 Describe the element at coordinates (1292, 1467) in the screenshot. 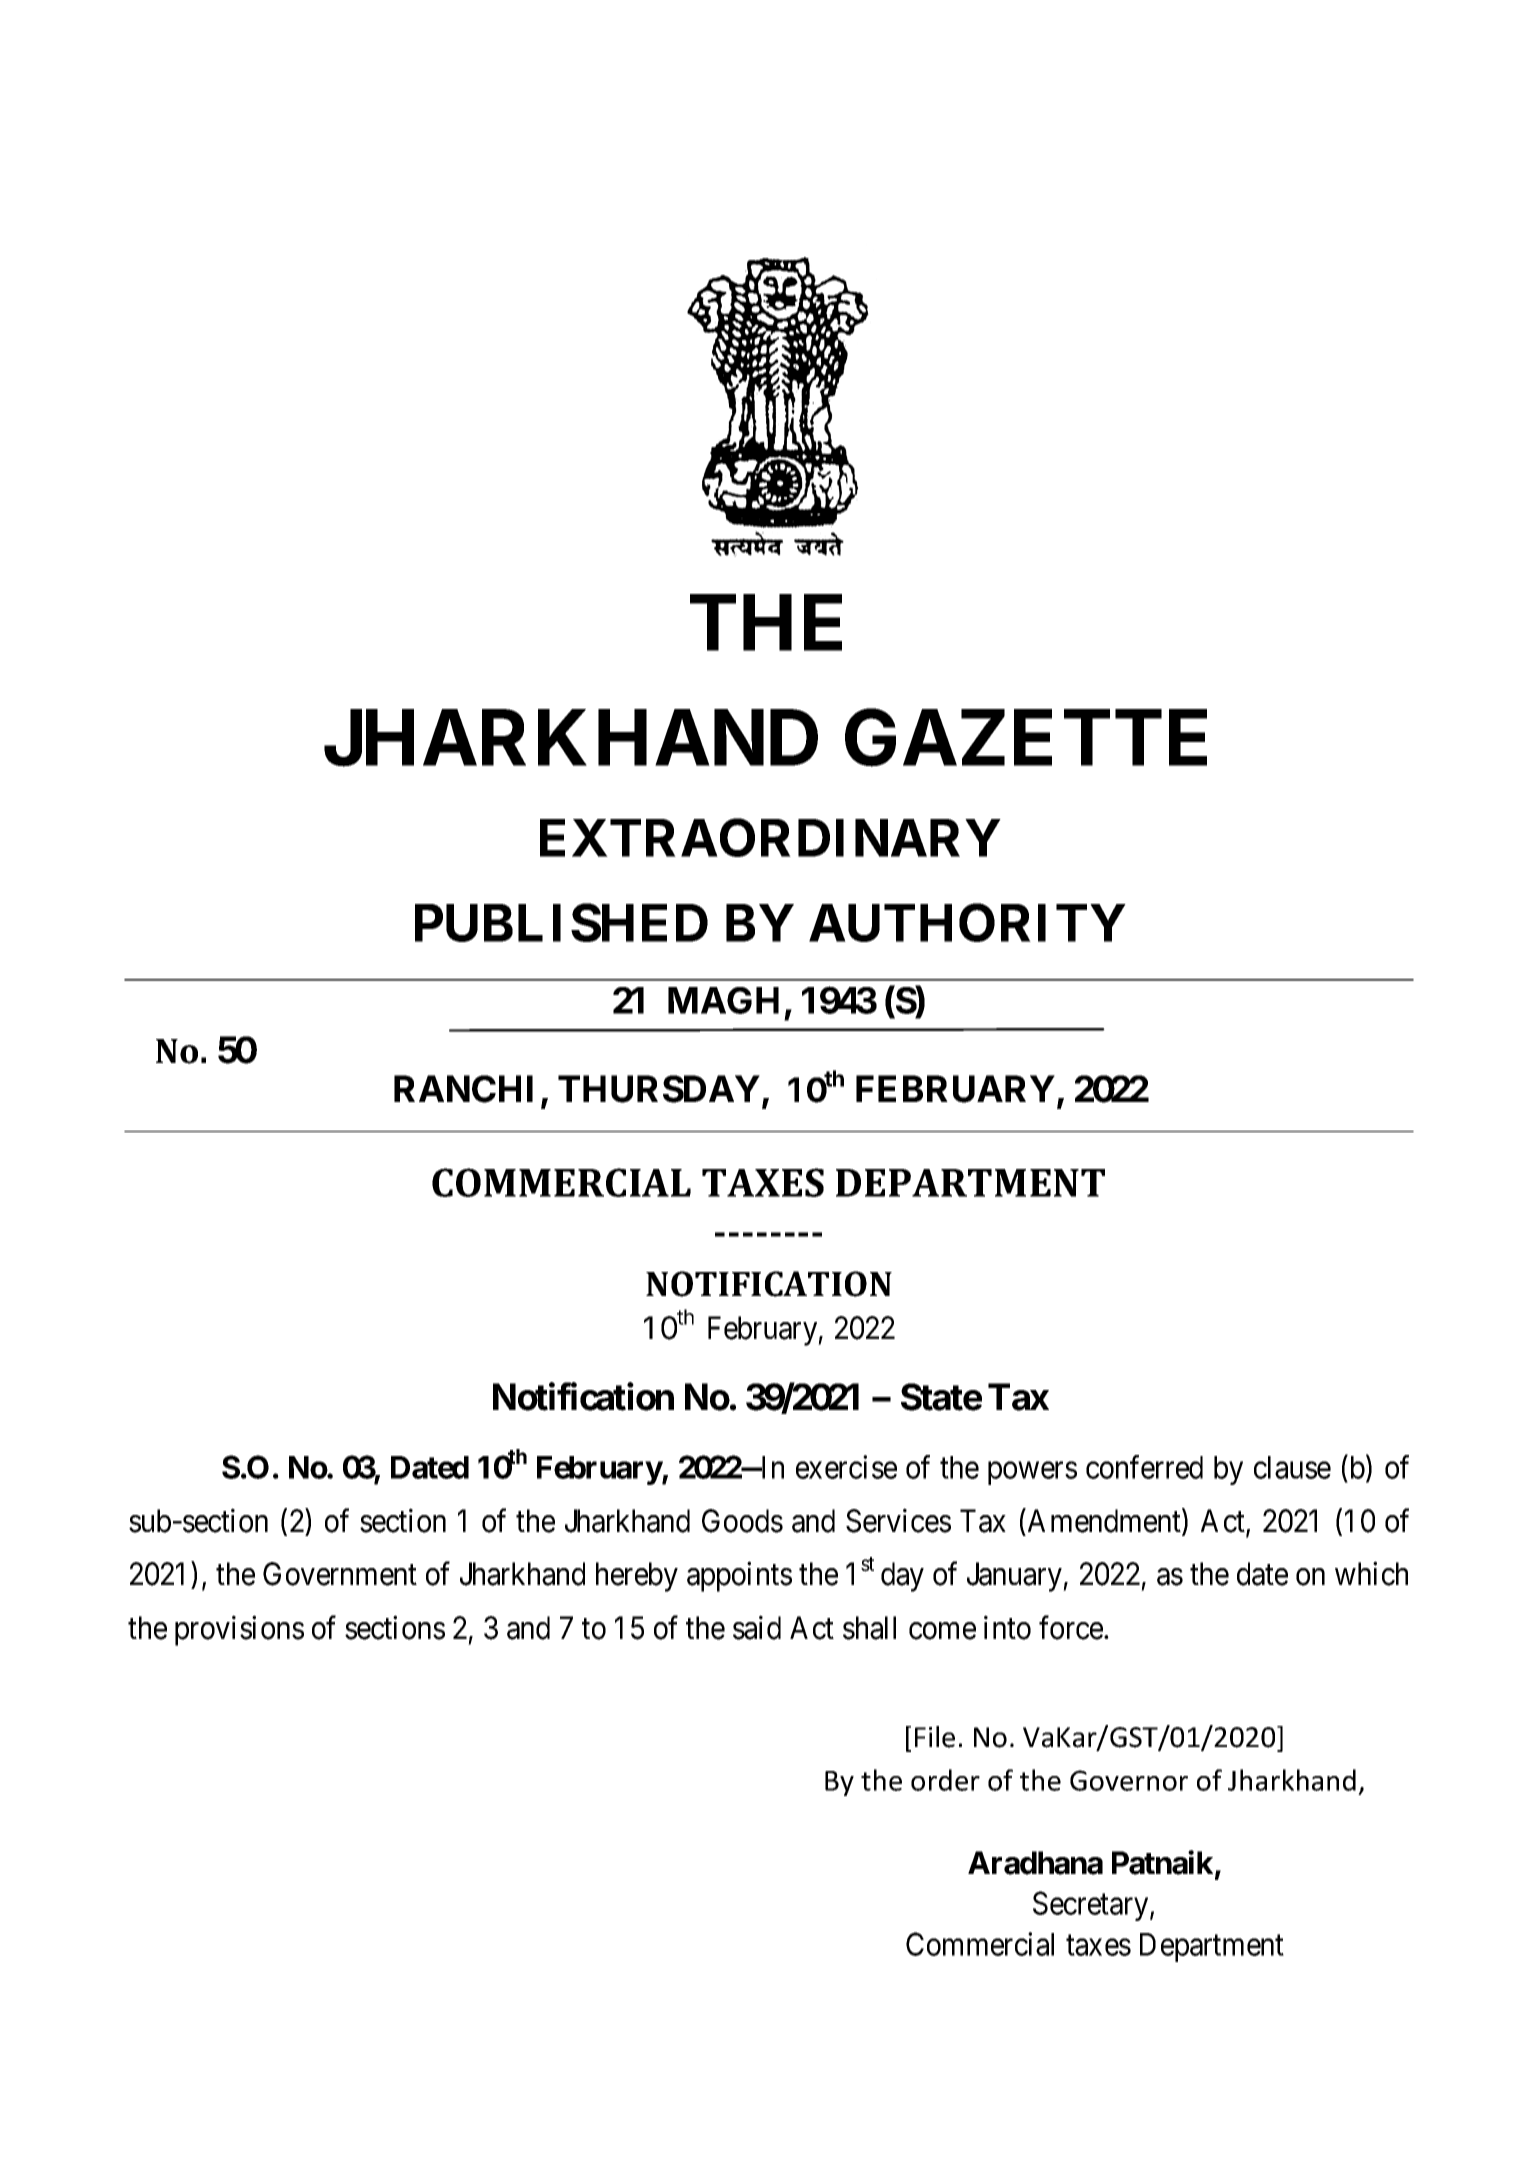

I see `clause` at that location.
